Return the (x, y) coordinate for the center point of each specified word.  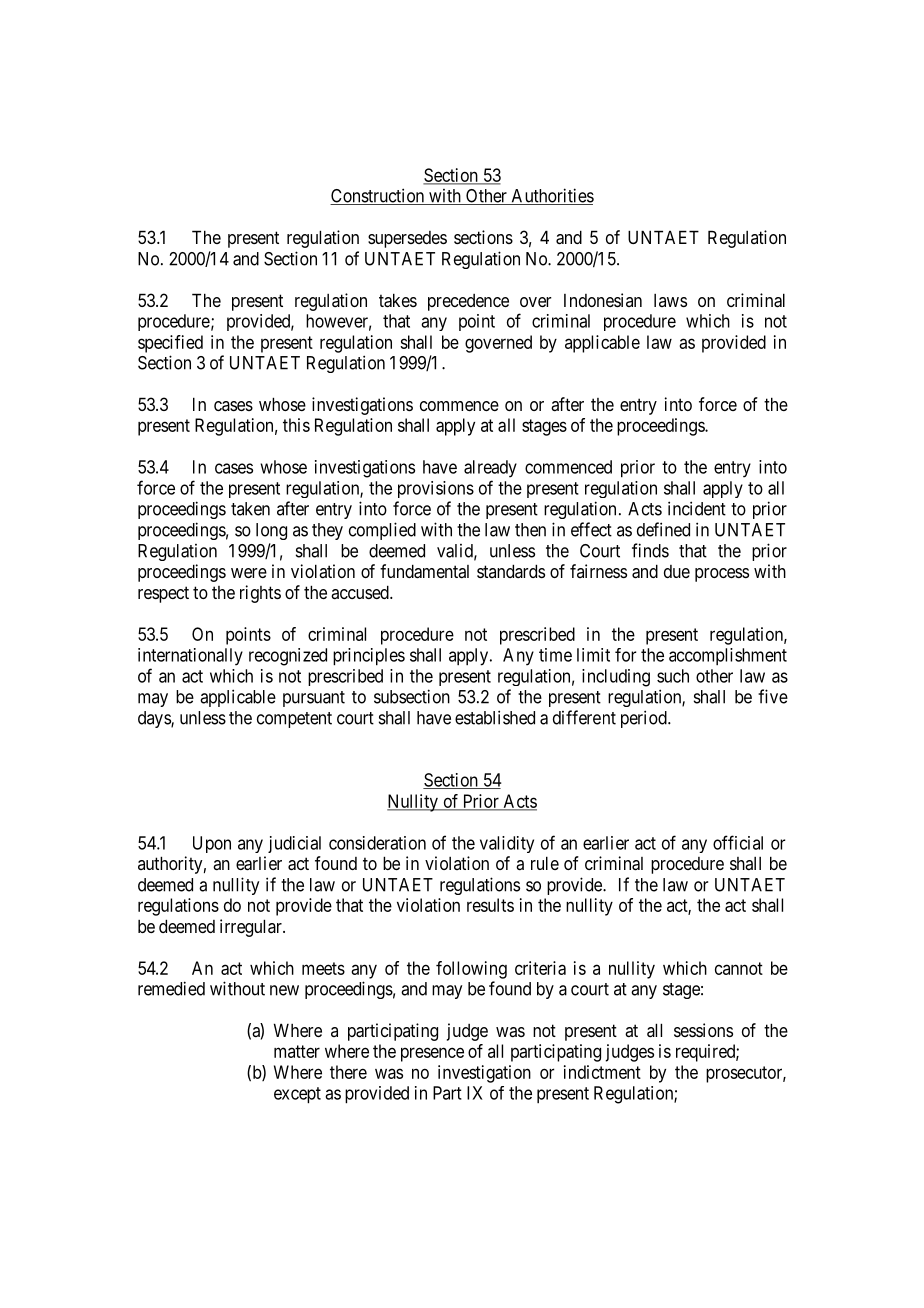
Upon (212, 844)
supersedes (407, 239)
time (555, 655)
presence (432, 1054)
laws (670, 300)
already (490, 469)
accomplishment (728, 656)
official (738, 842)
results (490, 905)
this (296, 425)
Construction (378, 196)
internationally (190, 657)
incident (697, 508)
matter (297, 1051)
